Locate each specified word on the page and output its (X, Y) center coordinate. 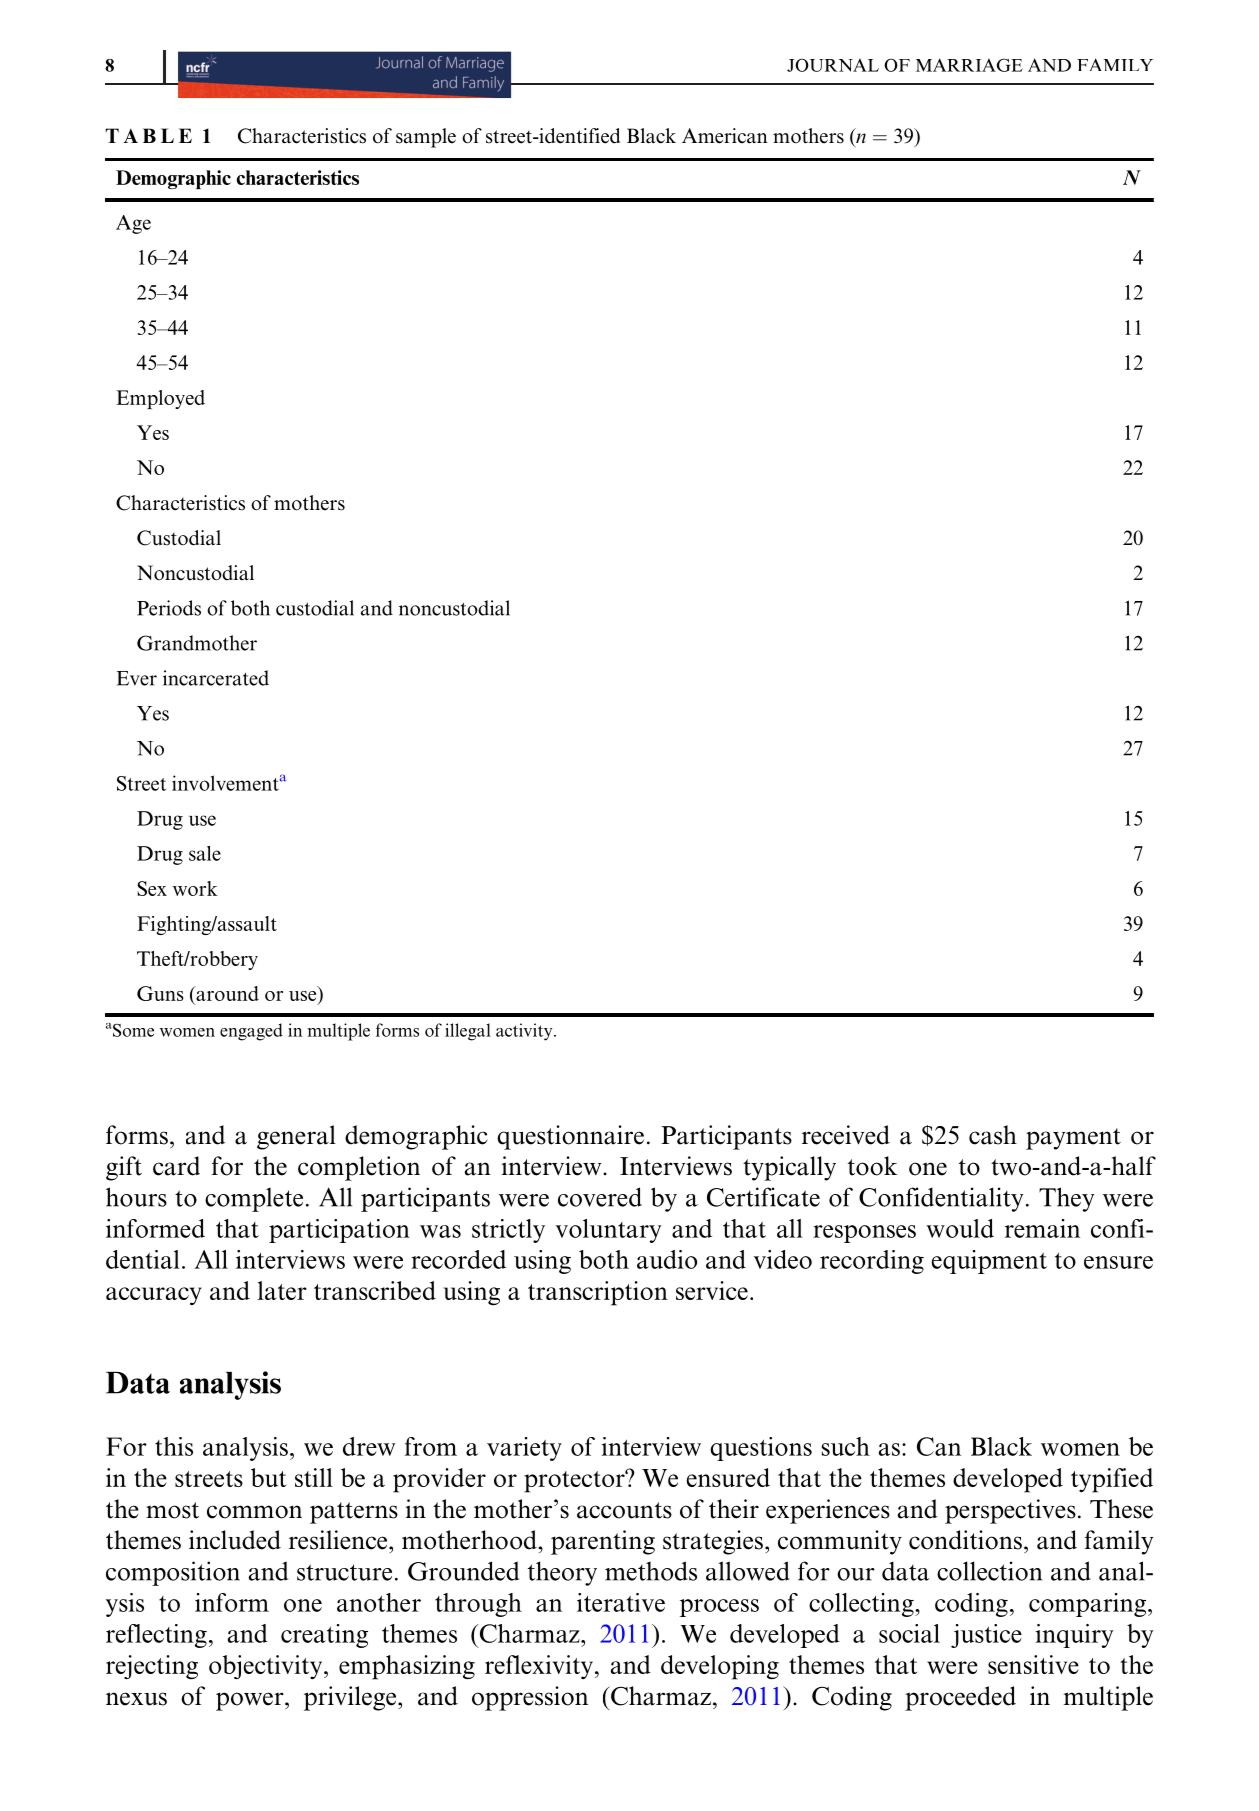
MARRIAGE (969, 65)
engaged (251, 1032)
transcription (598, 1293)
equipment (989, 1262)
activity (525, 1032)
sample (426, 138)
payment (1073, 1139)
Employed (160, 399)
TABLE (149, 135)
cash (993, 1135)
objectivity (267, 1667)
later (282, 1290)
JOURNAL (833, 65)
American (725, 136)
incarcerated (216, 678)
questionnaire (570, 1137)
